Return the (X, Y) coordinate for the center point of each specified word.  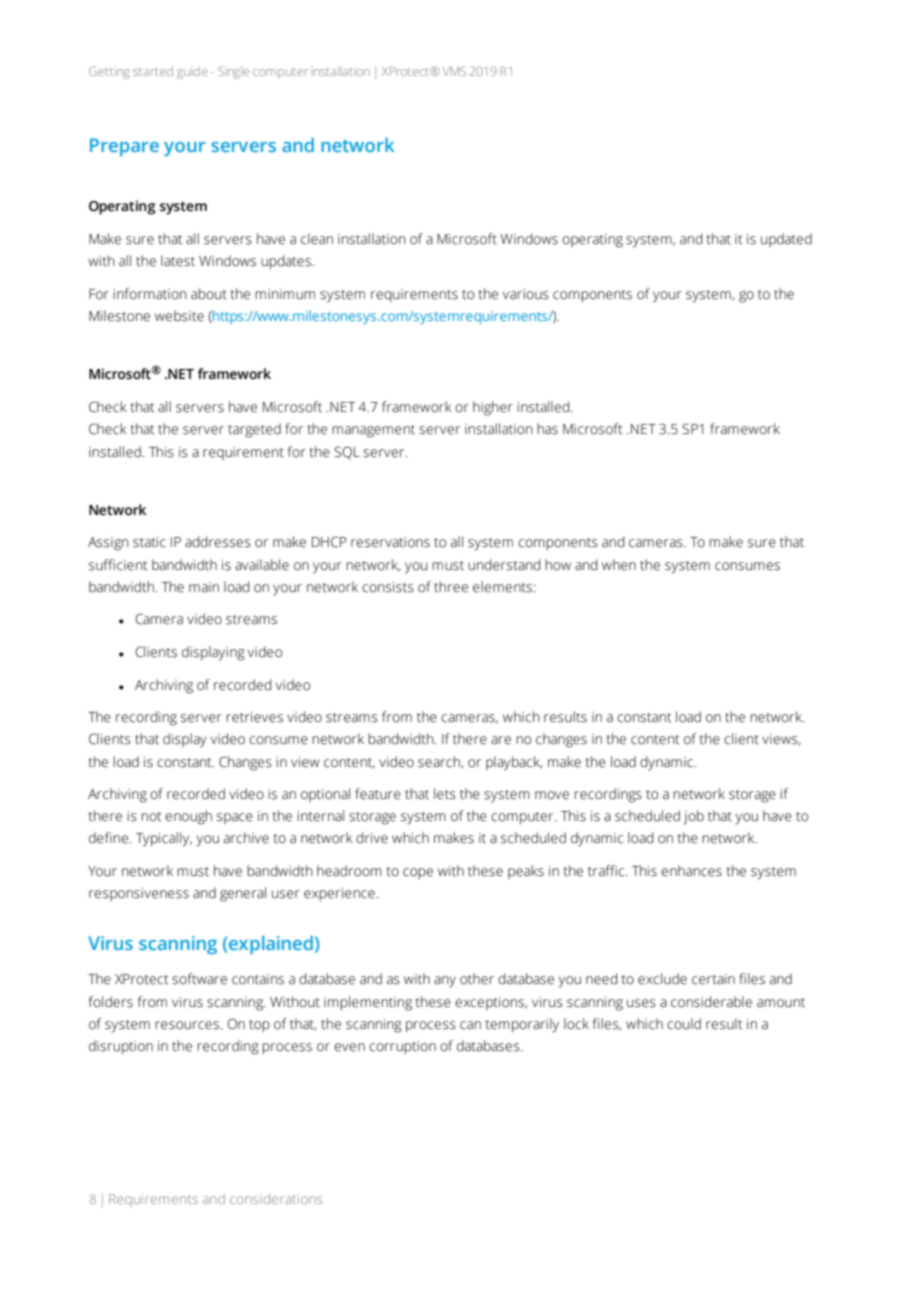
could (684, 1024)
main (204, 587)
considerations (276, 1198)
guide (192, 73)
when (619, 565)
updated (786, 240)
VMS (454, 71)
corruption (402, 1047)
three (451, 587)
